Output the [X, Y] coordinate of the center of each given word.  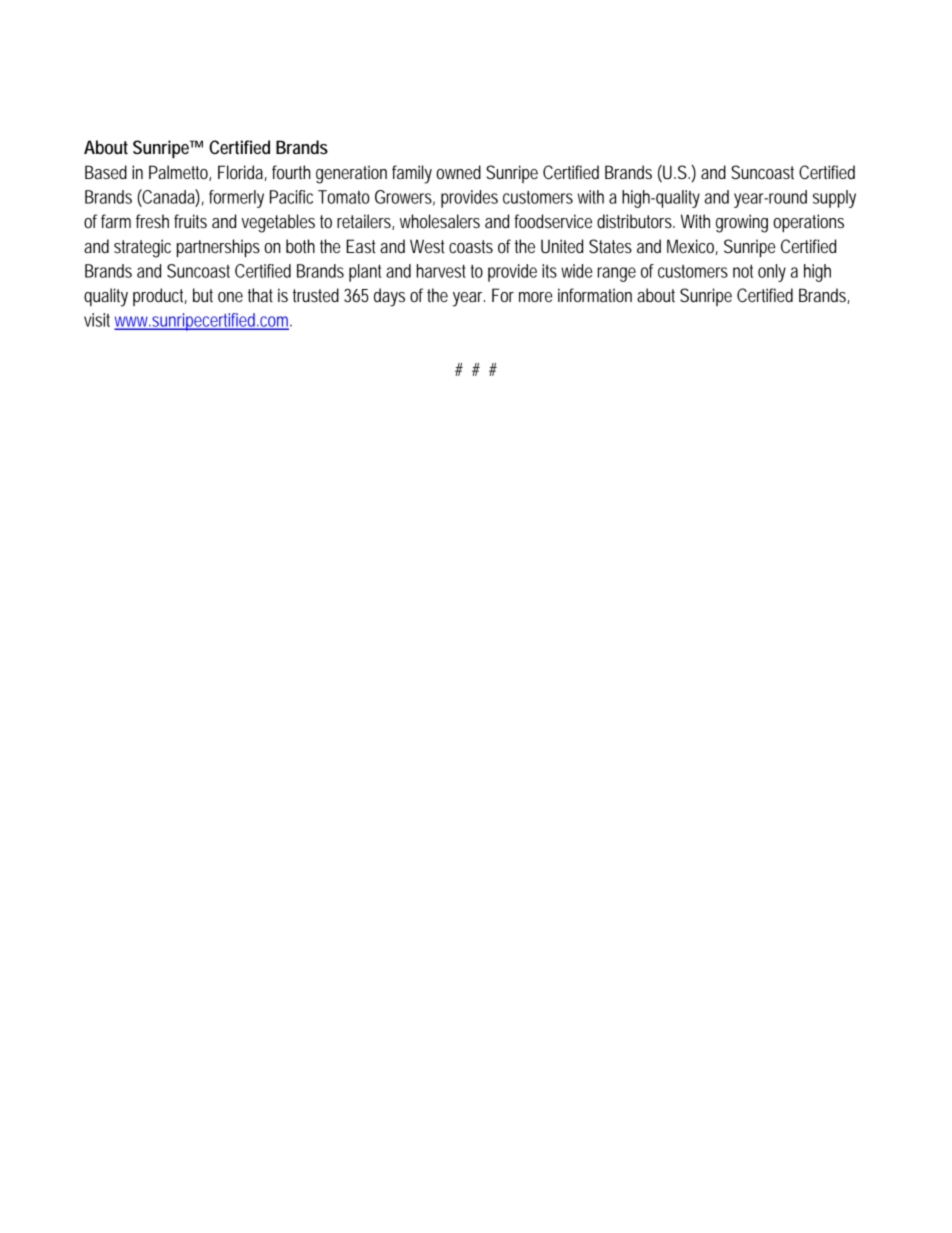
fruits [190, 221]
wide [576, 271]
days [389, 297]
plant [365, 273]
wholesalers [440, 221]
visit [97, 320]
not [743, 271]
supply [834, 199]
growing [742, 223]
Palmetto [178, 172]
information [595, 295]
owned [458, 172]
